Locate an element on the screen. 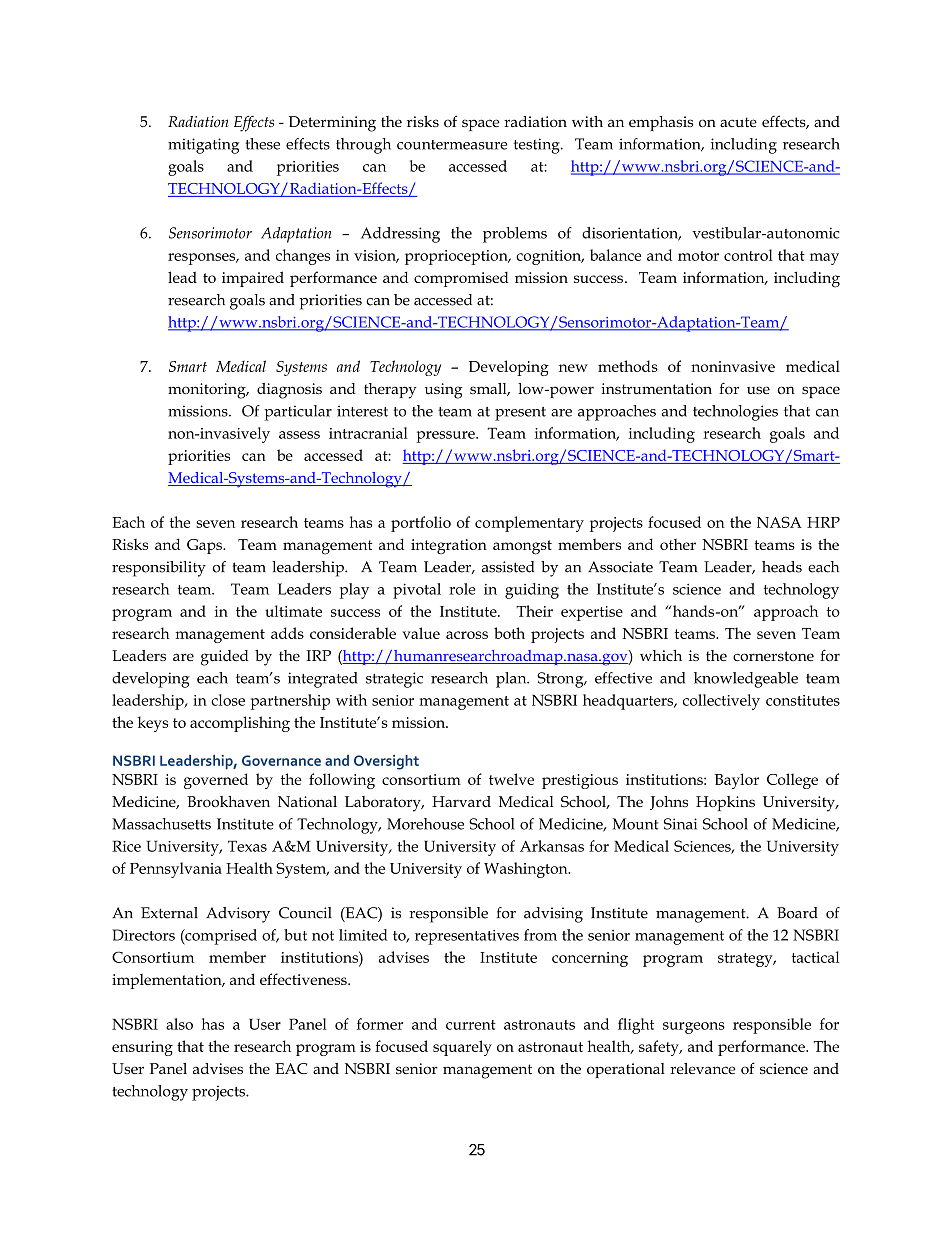 Image resolution: width=952 pixels, height=1233 pixels. heads is located at coordinates (782, 567).
